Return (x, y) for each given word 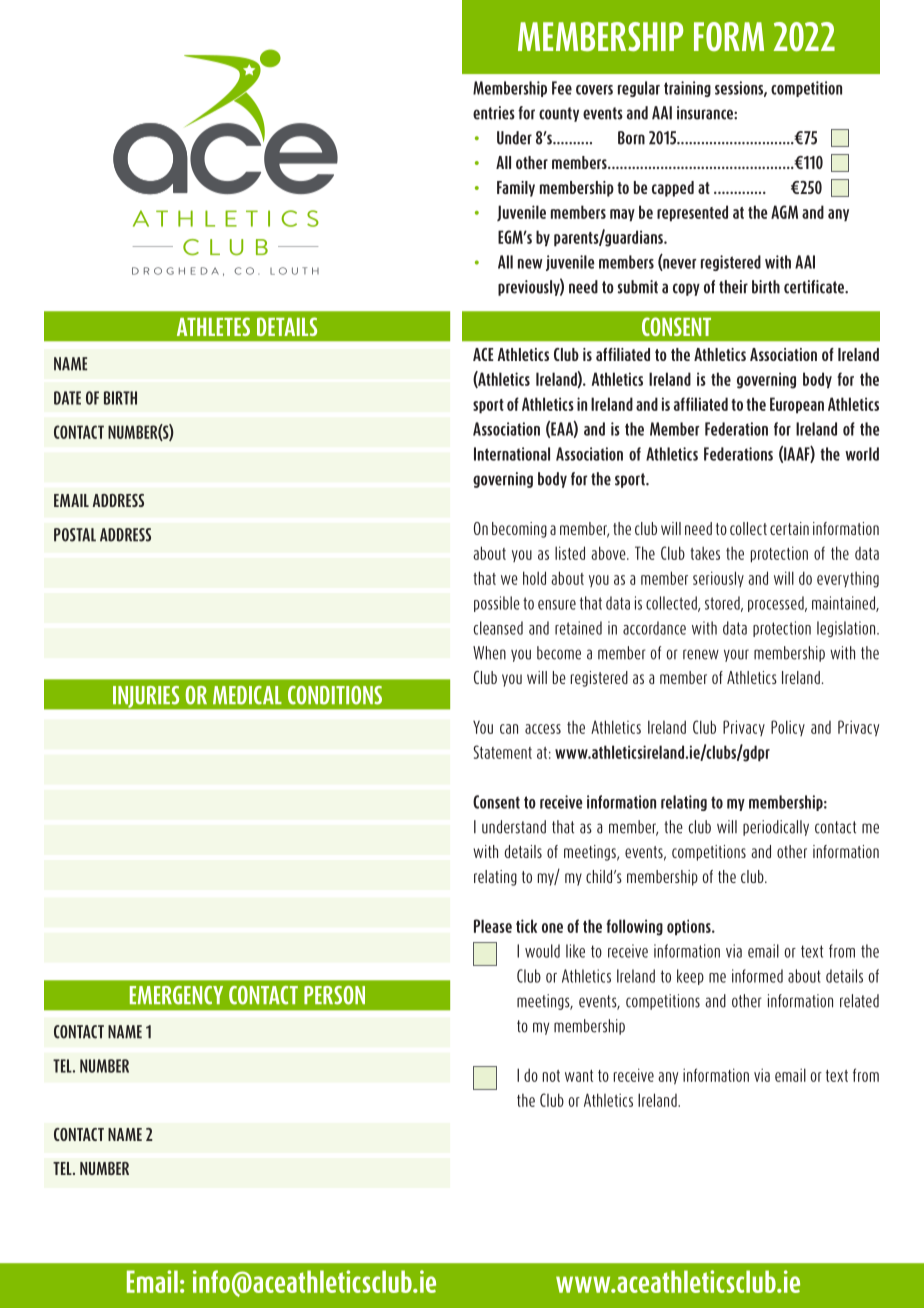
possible (497, 604)
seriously (718, 579)
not (551, 1076)
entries (494, 113)
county (559, 114)
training (687, 89)
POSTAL (75, 535)
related (859, 1001)
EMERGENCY (176, 995)
